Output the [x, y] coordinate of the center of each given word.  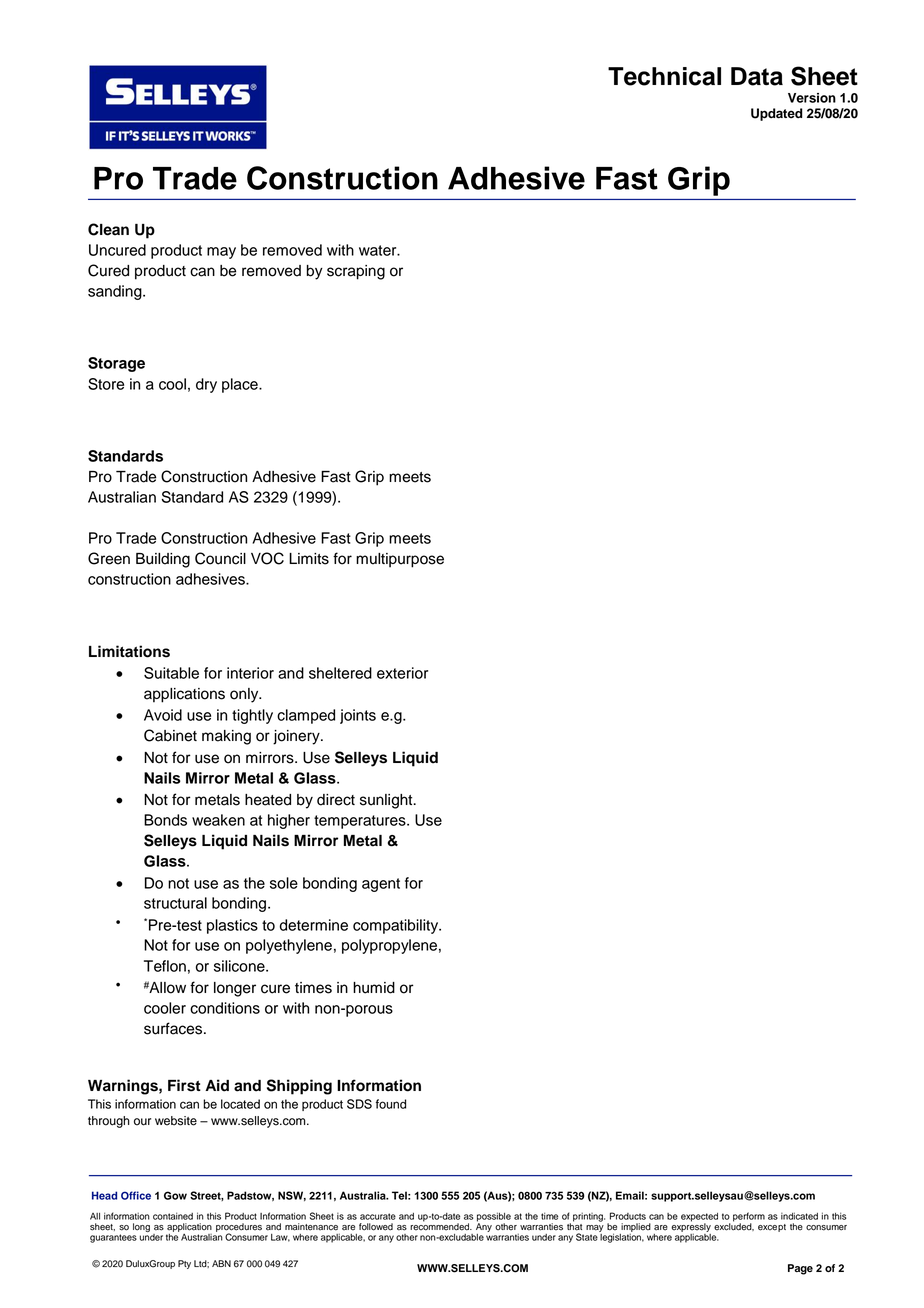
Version [812, 98]
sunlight [387, 801]
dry [206, 385]
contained [173, 1216]
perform [749, 1218]
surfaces [173, 1028]
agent [381, 885]
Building [163, 560]
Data [757, 76]
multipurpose [400, 560]
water [379, 250]
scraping [356, 272]
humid [374, 988]
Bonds [165, 820]
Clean [108, 229]
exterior [402, 673]
